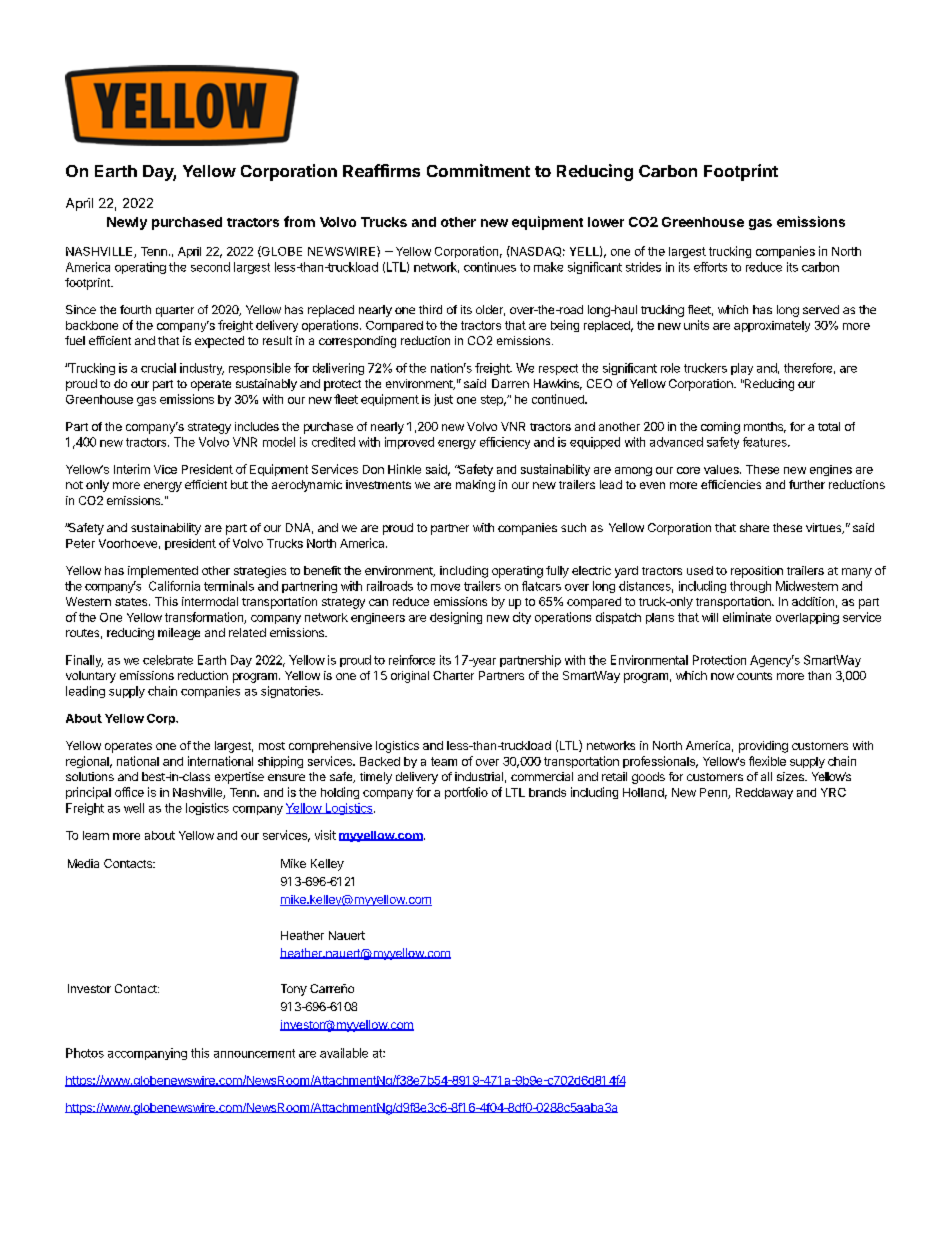 The image size is (952, 1233). I want to click on eliminate, so click(747, 617).
